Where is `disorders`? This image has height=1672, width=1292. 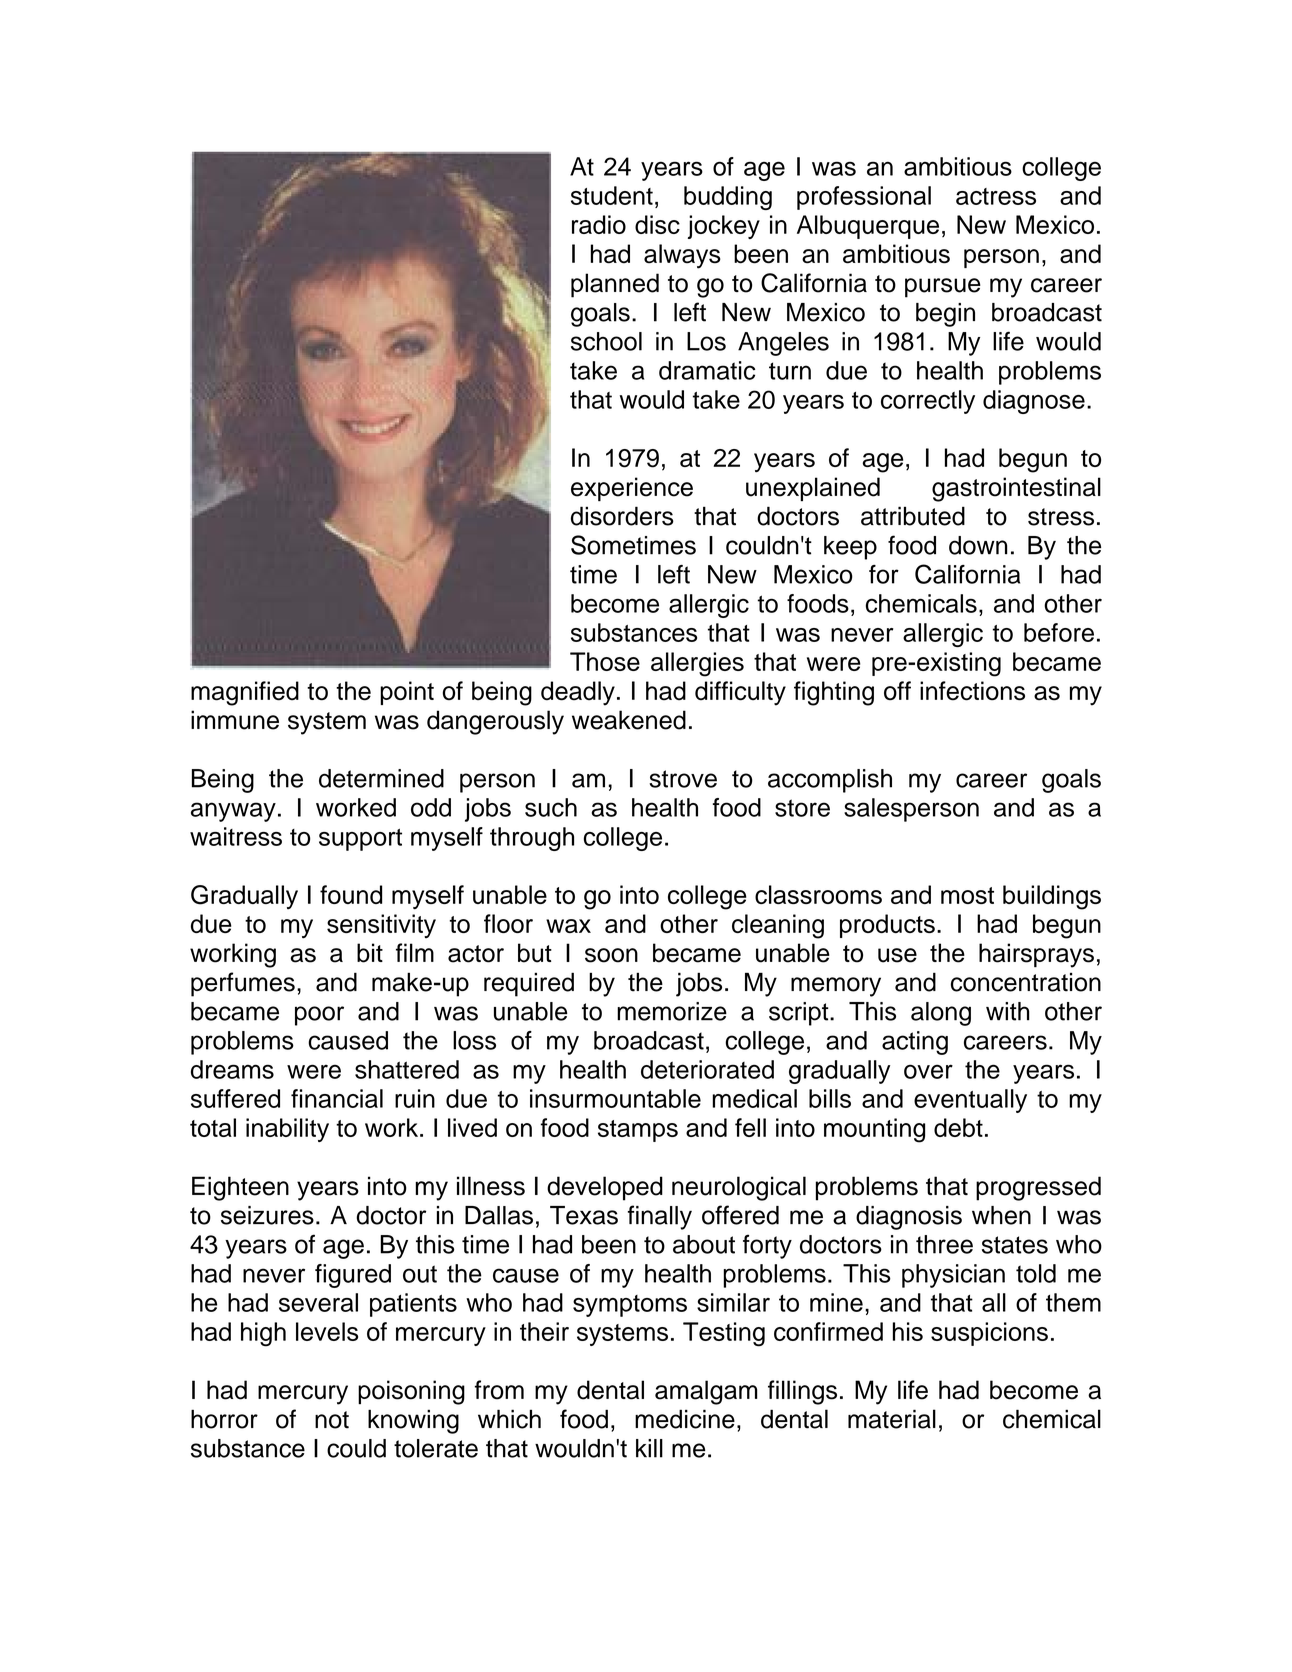
disorders is located at coordinates (622, 516).
